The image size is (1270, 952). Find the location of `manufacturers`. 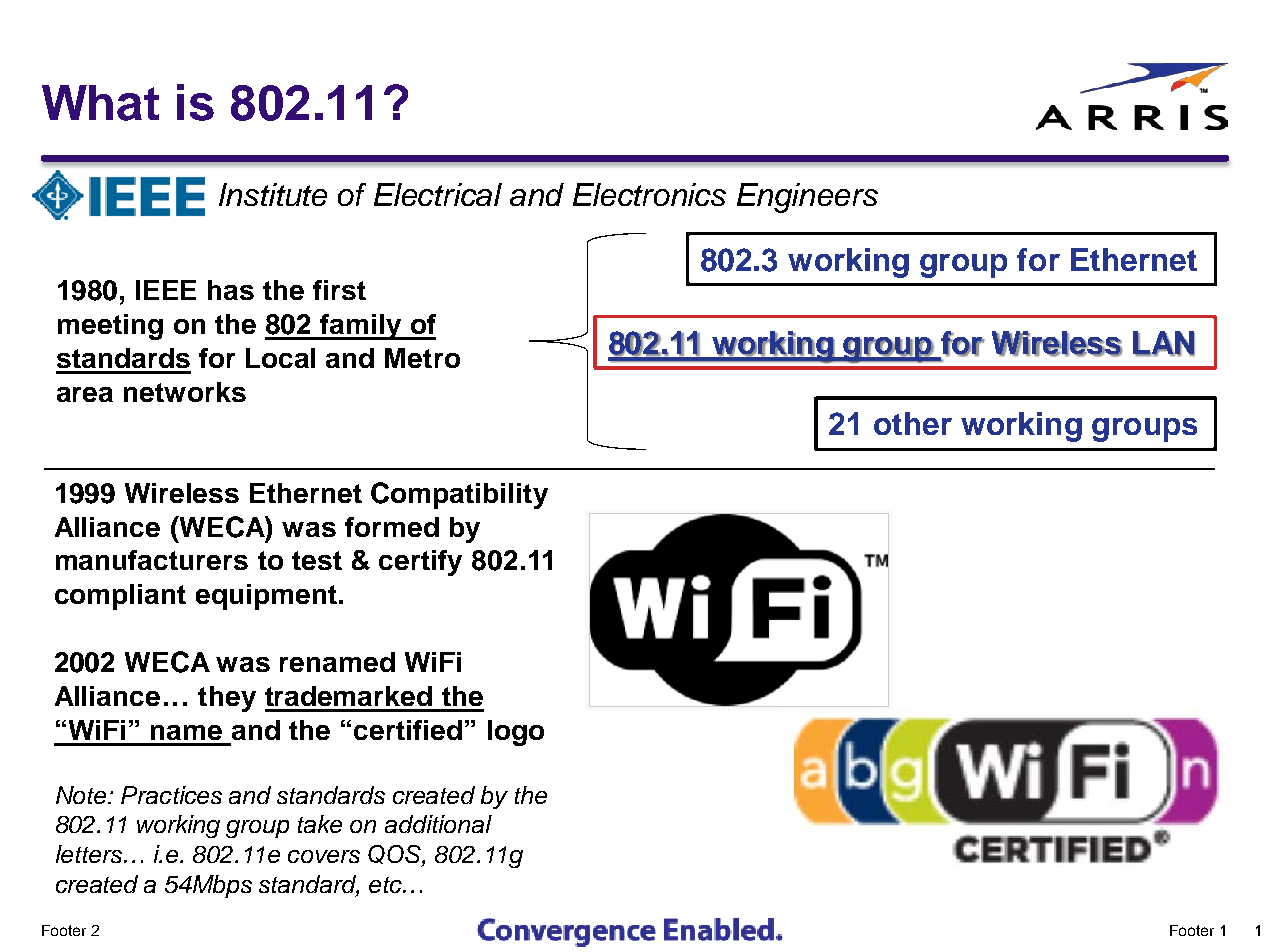

manufacturers is located at coordinates (152, 560).
